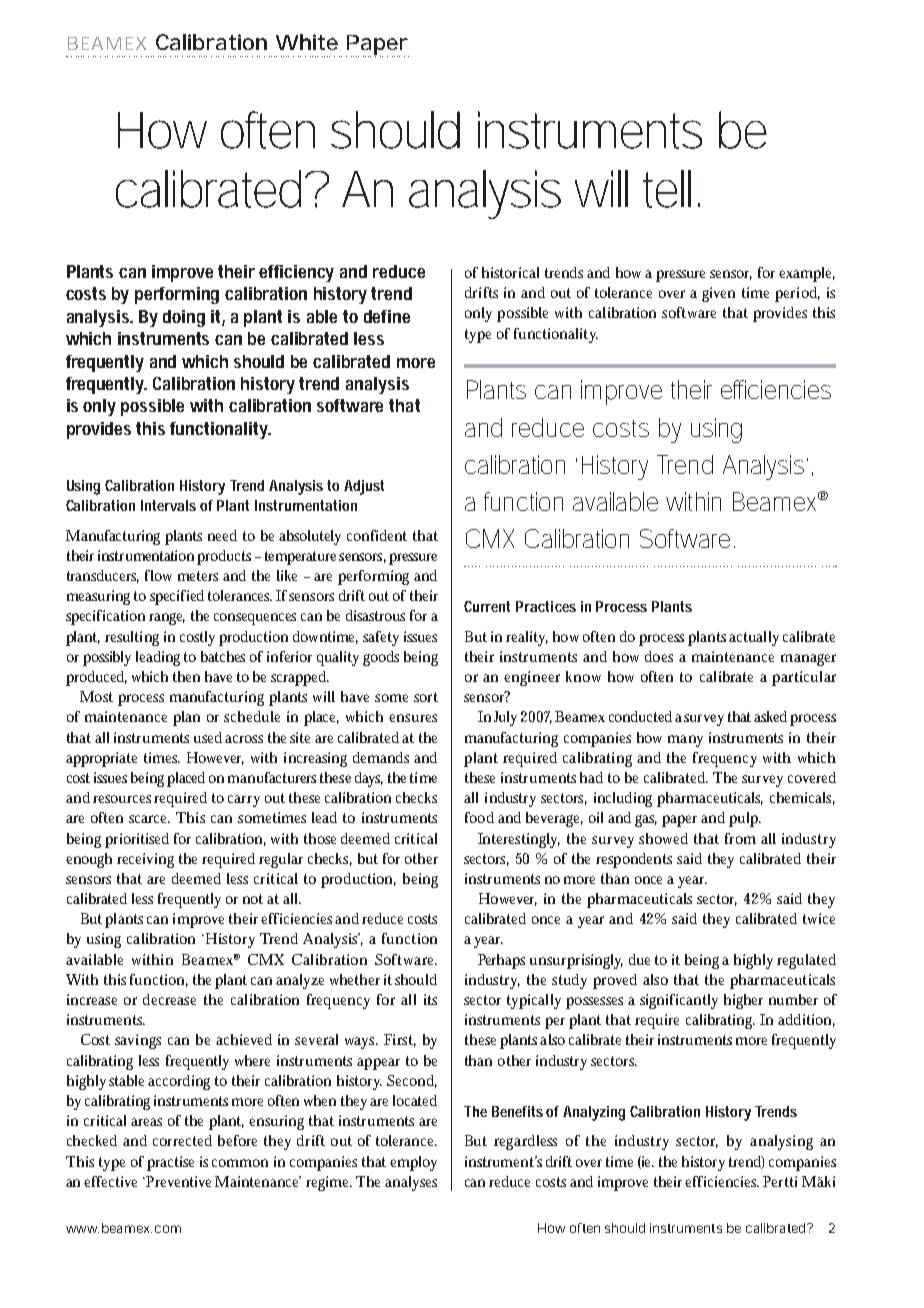 This page has width=924, height=1308. I want to click on Intervals, so click(168, 505).
